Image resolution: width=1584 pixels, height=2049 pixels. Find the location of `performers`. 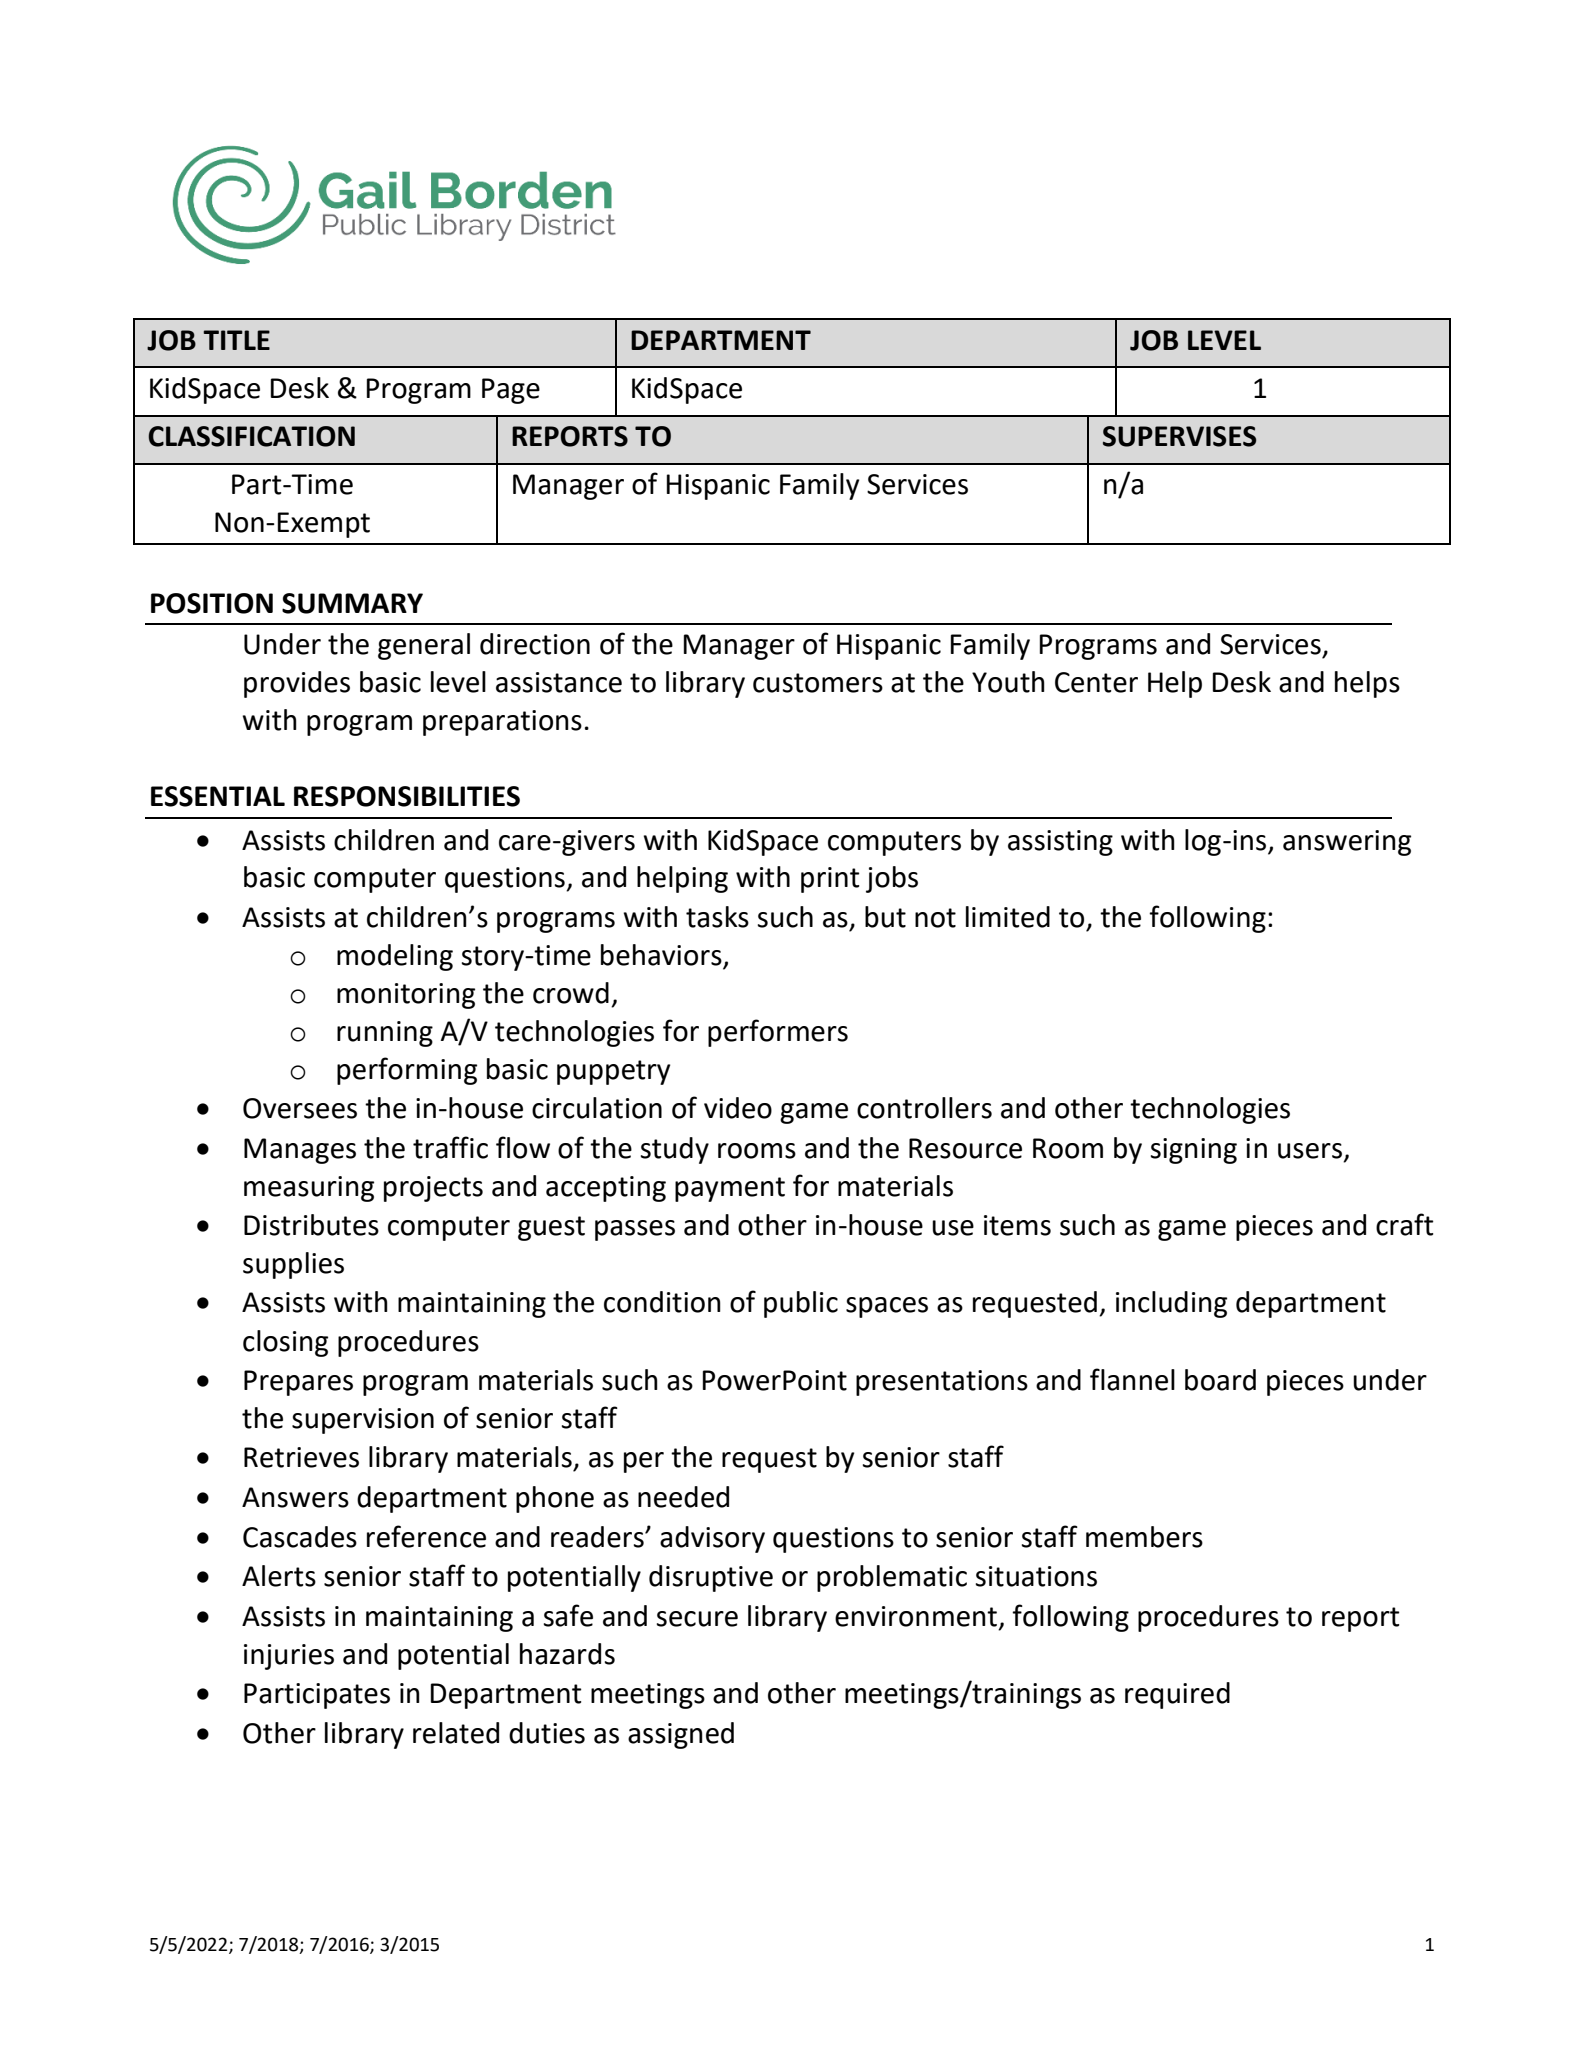

performers is located at coordinates (778, 1033).
